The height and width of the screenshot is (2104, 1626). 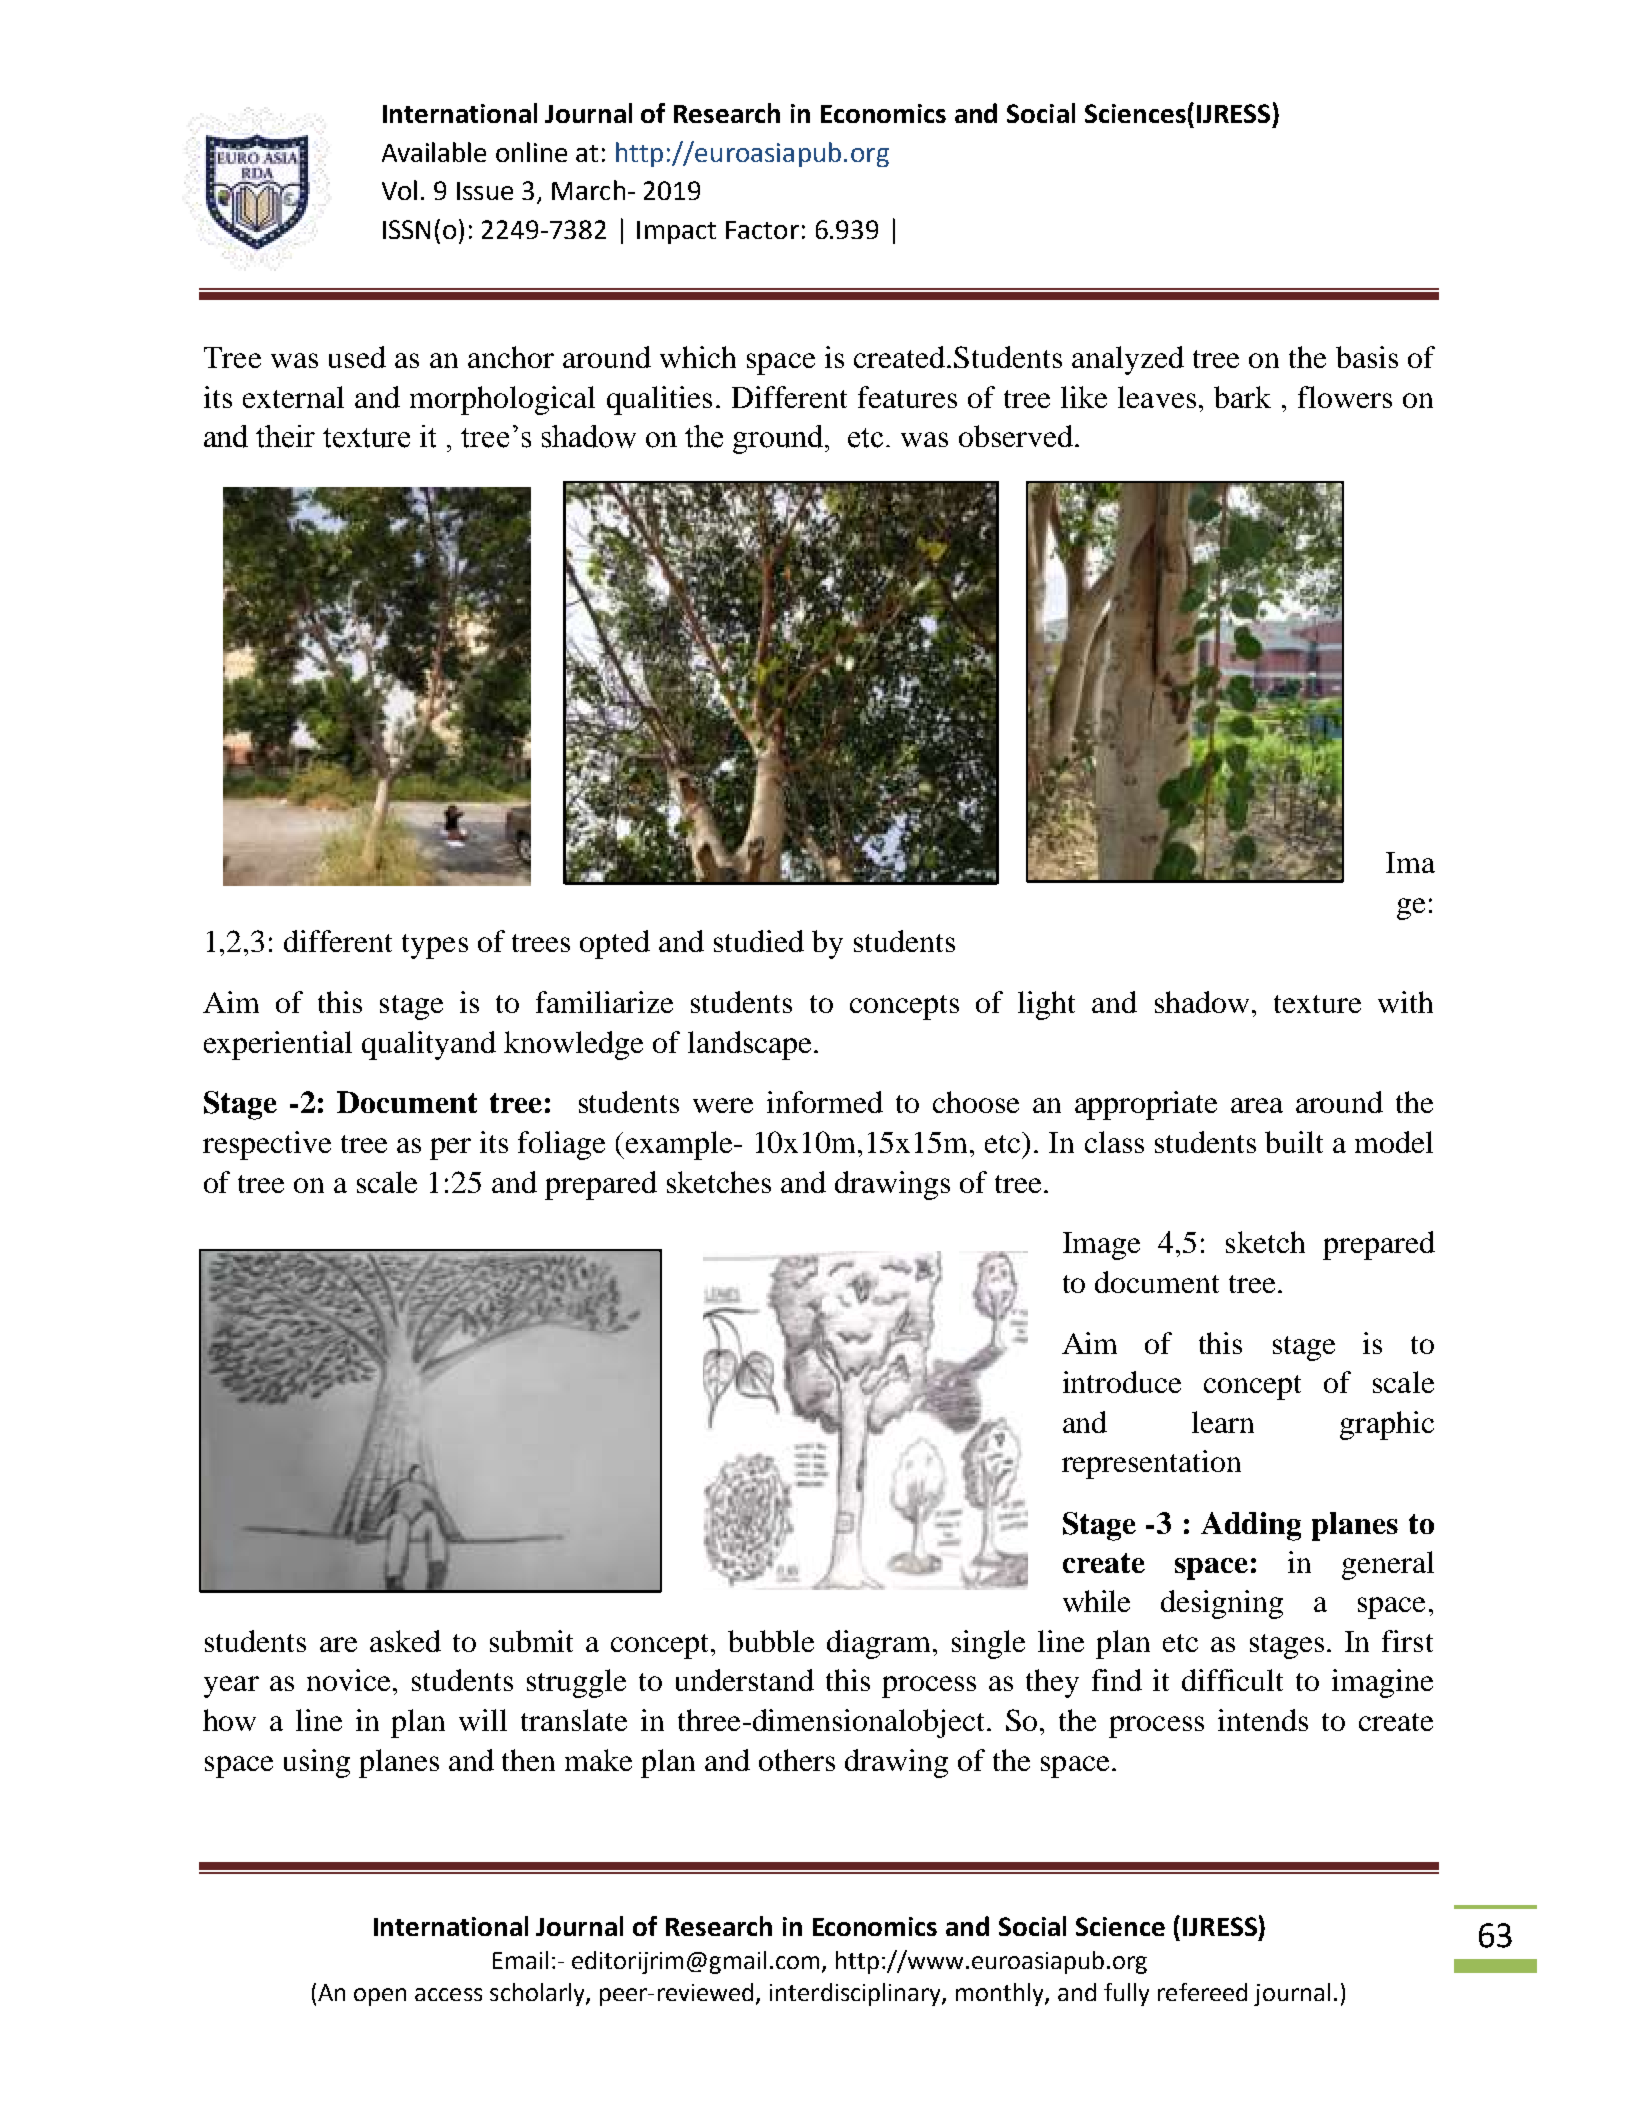 I want to click on informed, so click(x=825, y=1102).
